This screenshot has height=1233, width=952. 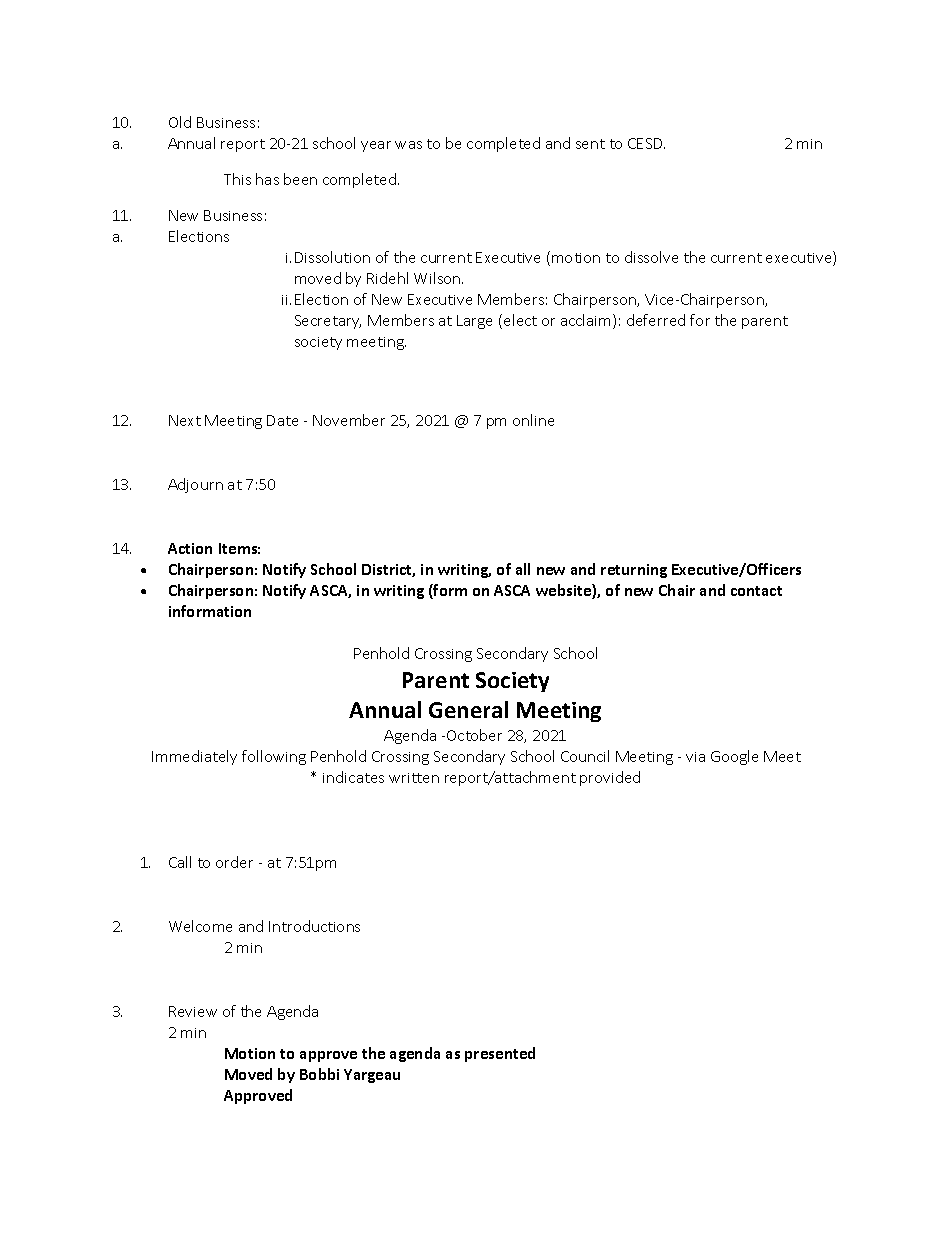 I want to click on deferred, so click(x=656, y=320).
